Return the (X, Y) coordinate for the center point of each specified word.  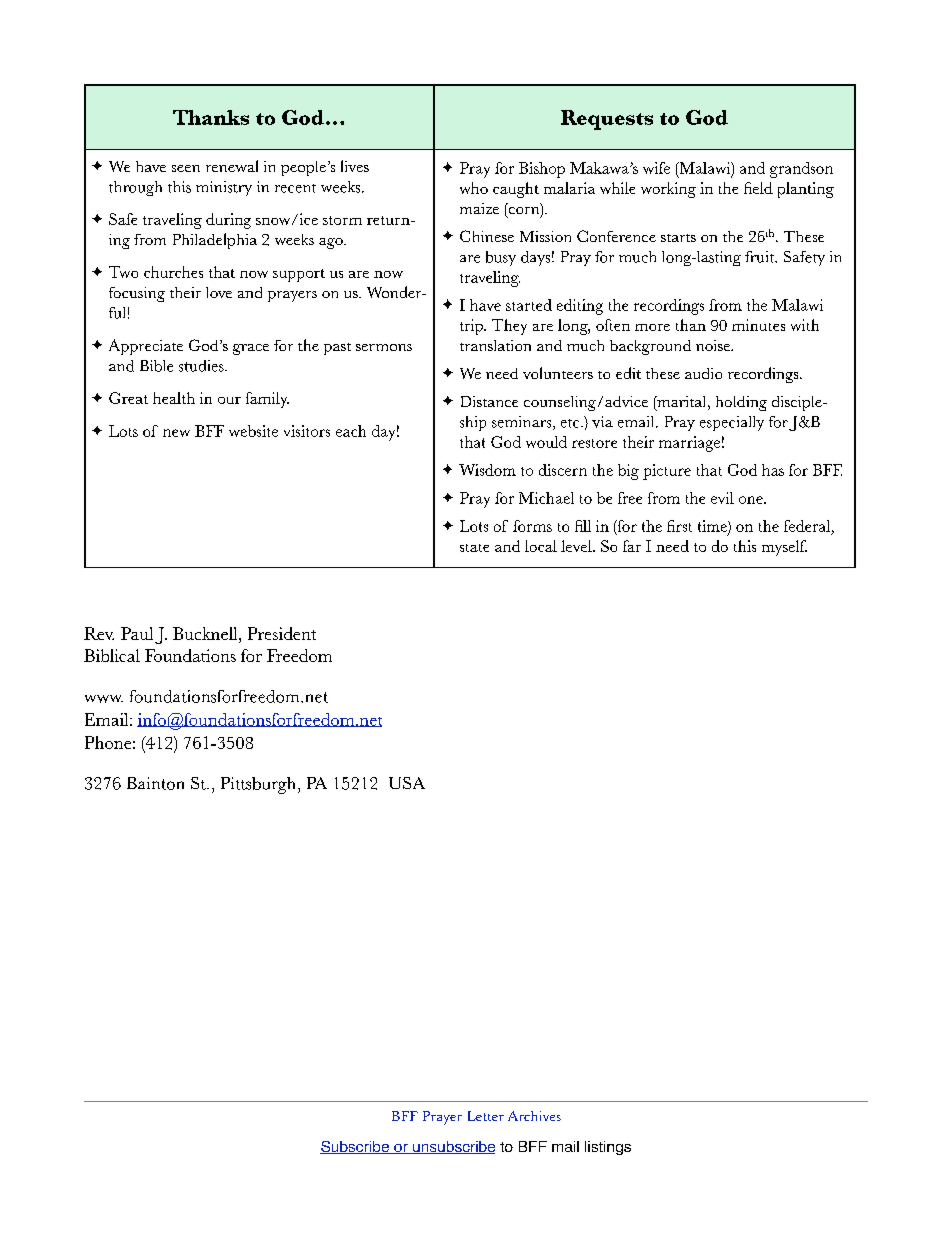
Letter (486, 1116)
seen (186, 168)
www (104, 699)
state (474, 548)
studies (202, 366)
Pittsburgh (260, 785)
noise (714, 345)
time (713, 527)
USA (407, 783)
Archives (534, 1116)
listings (608, 1148)
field (758, 188)
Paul (137, 633)
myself (784, 548)
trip (472, 327)
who (474, 188)
